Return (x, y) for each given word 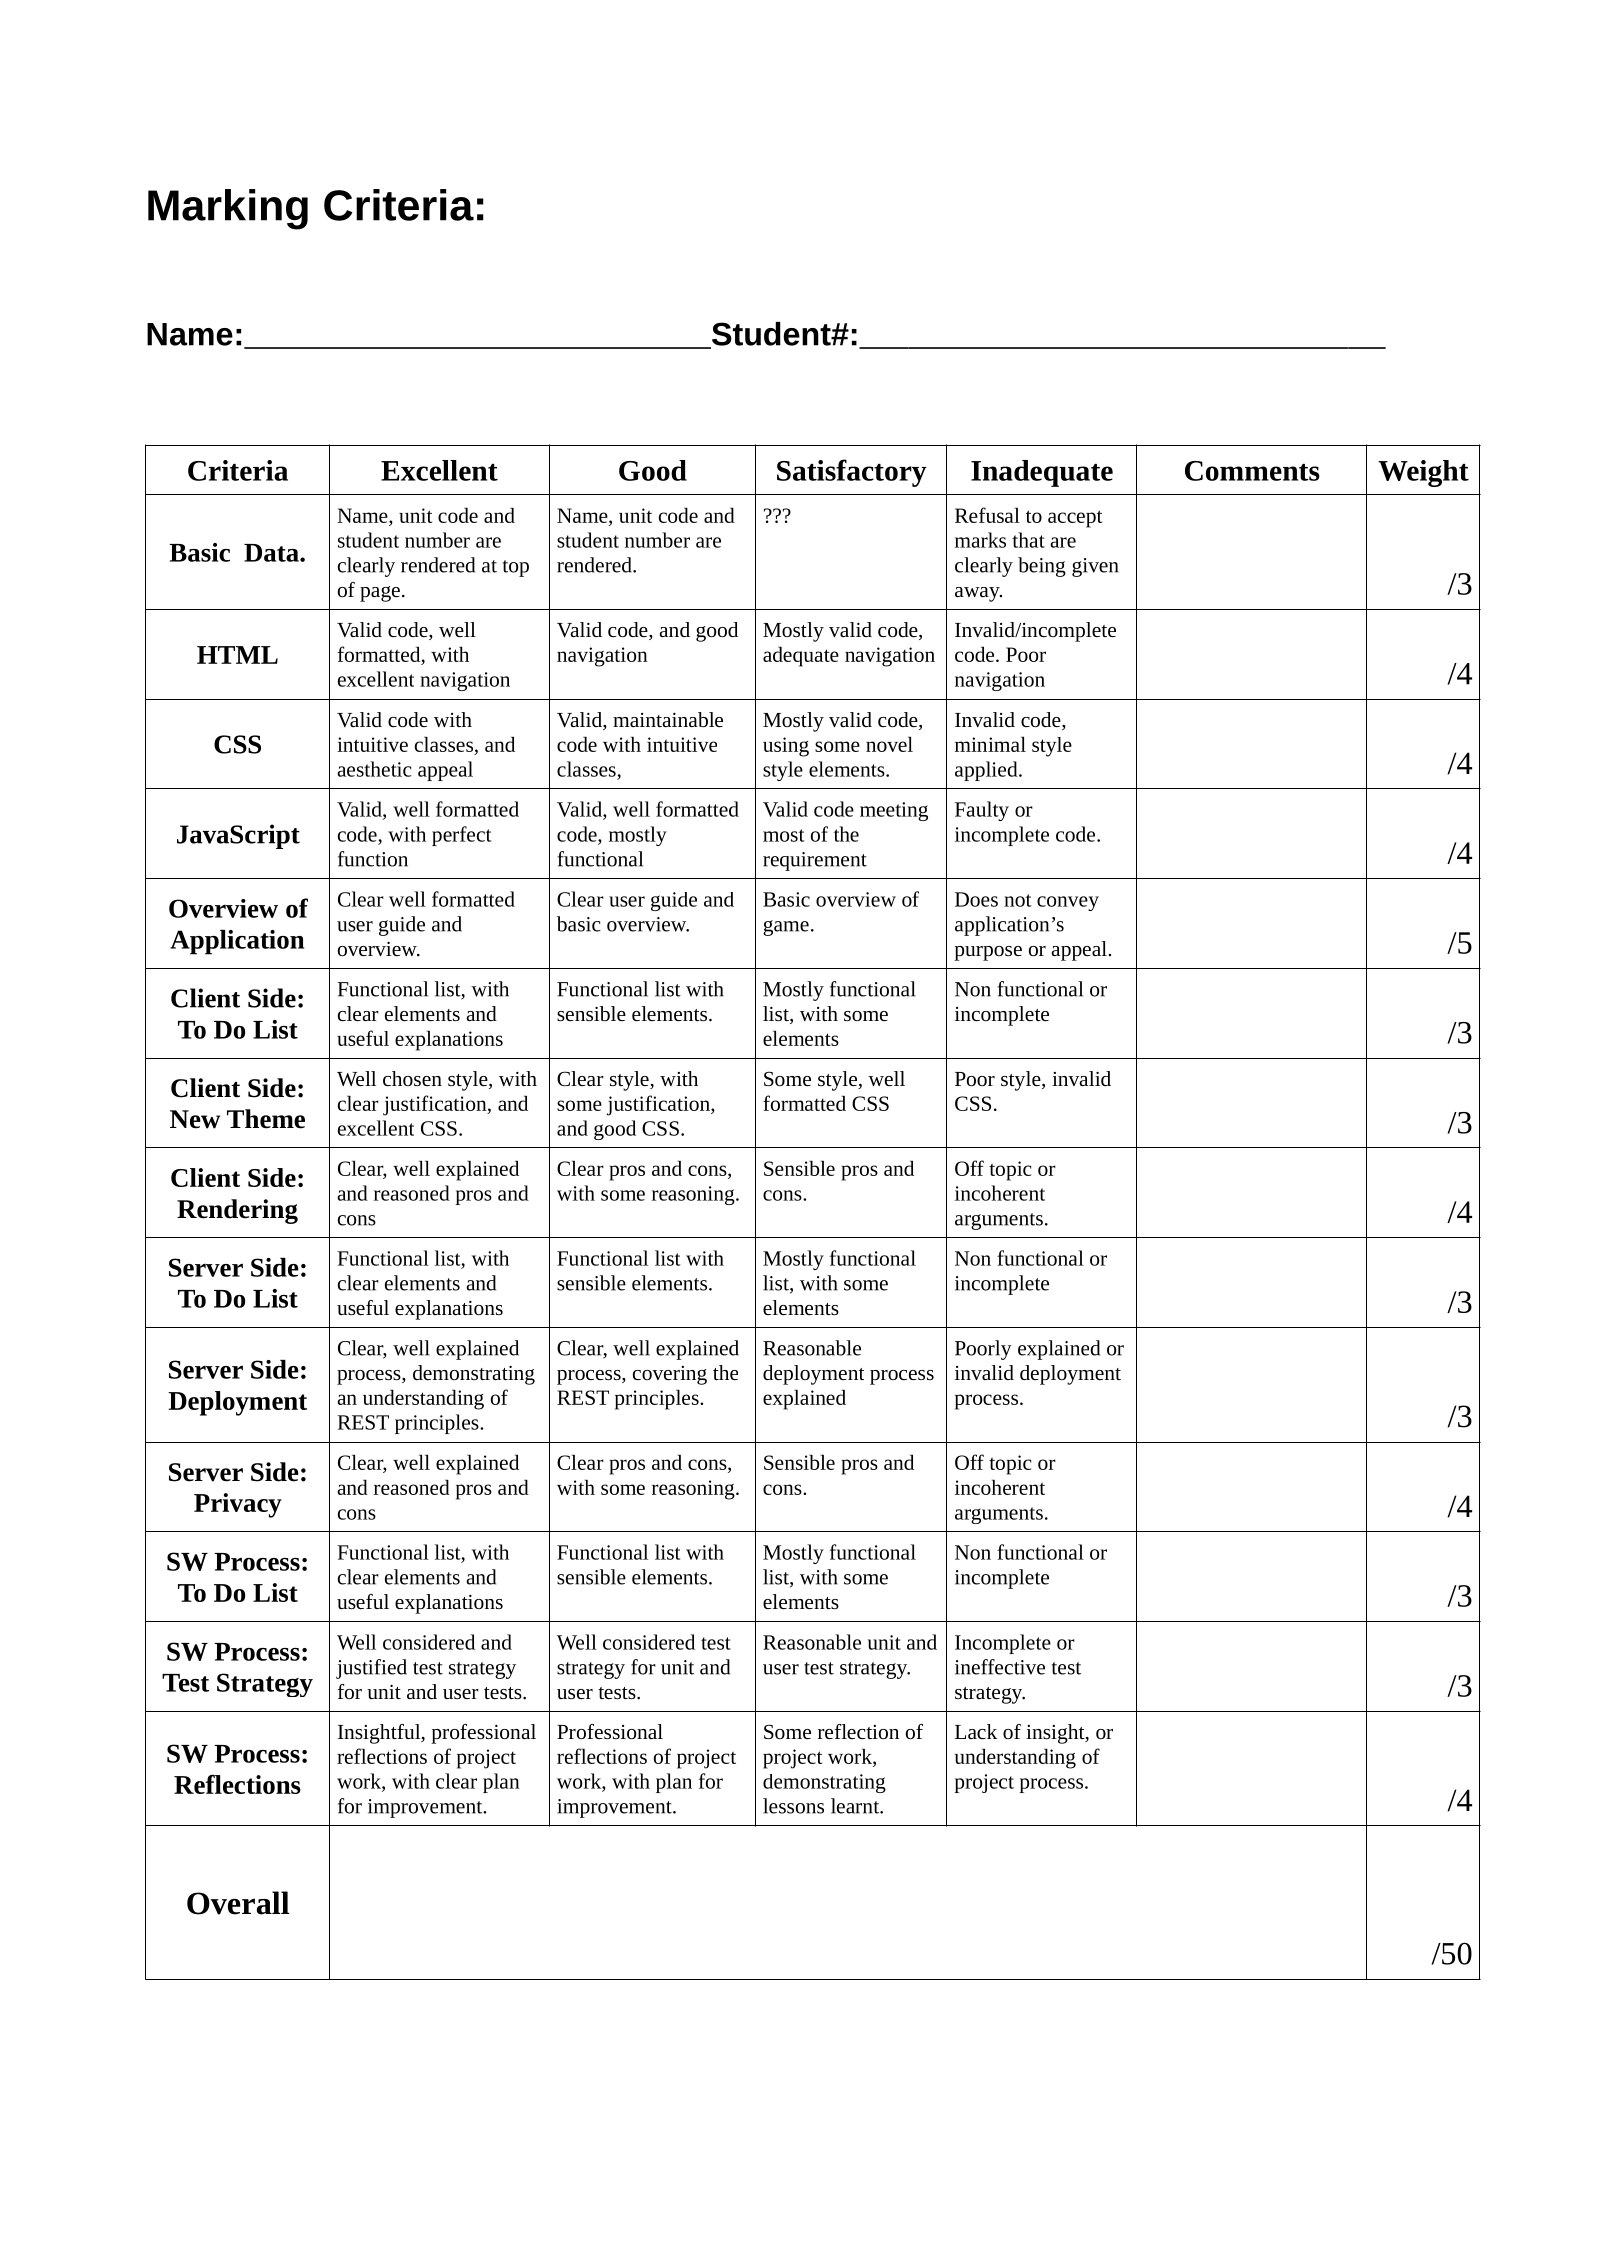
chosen (412, 1078)
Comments (1252, 471)
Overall (238, 1903)
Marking (228, 209)
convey (1068, 903)
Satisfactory (852, 473)
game (786, 928)
